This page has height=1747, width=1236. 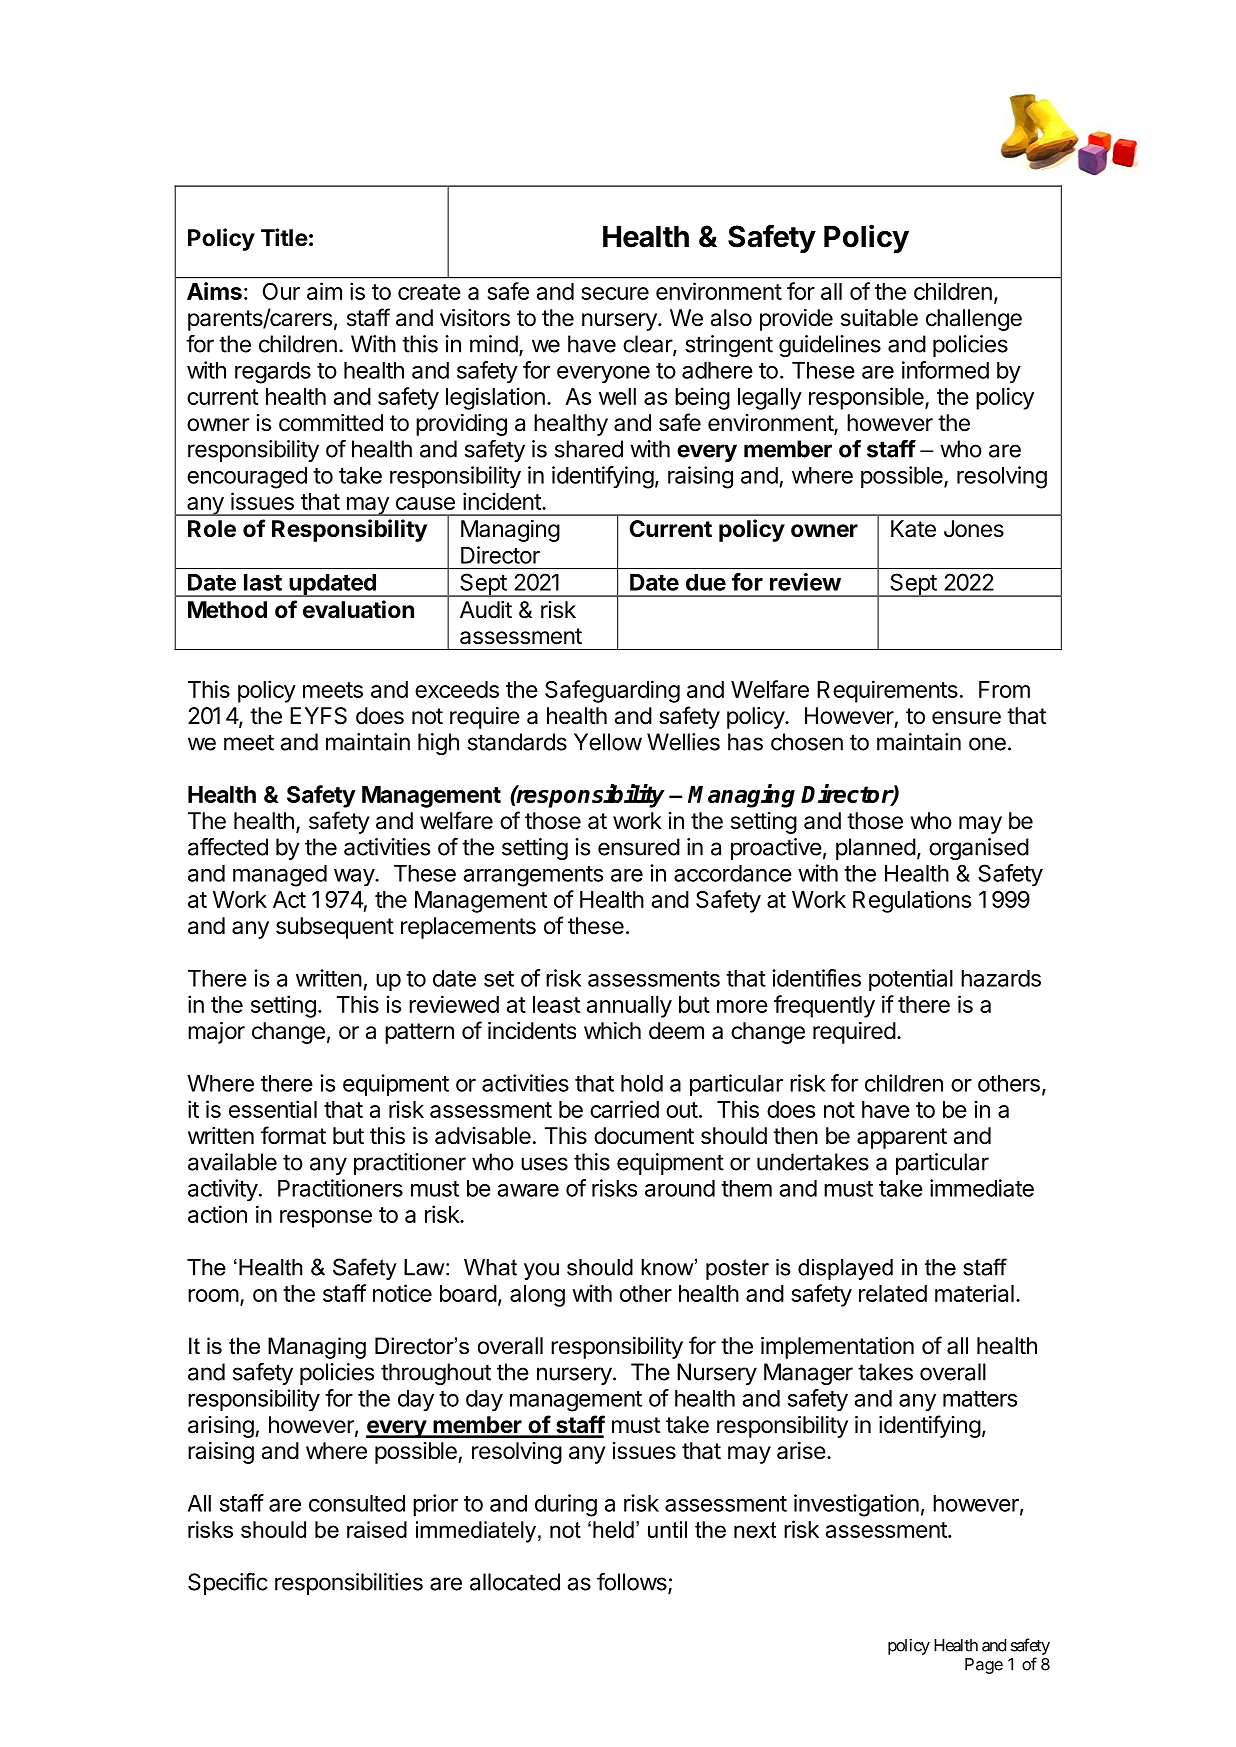 What do you see at coordinates (335, 928) in the page?
I see `subsequent` at bounding box center [335, 928].
